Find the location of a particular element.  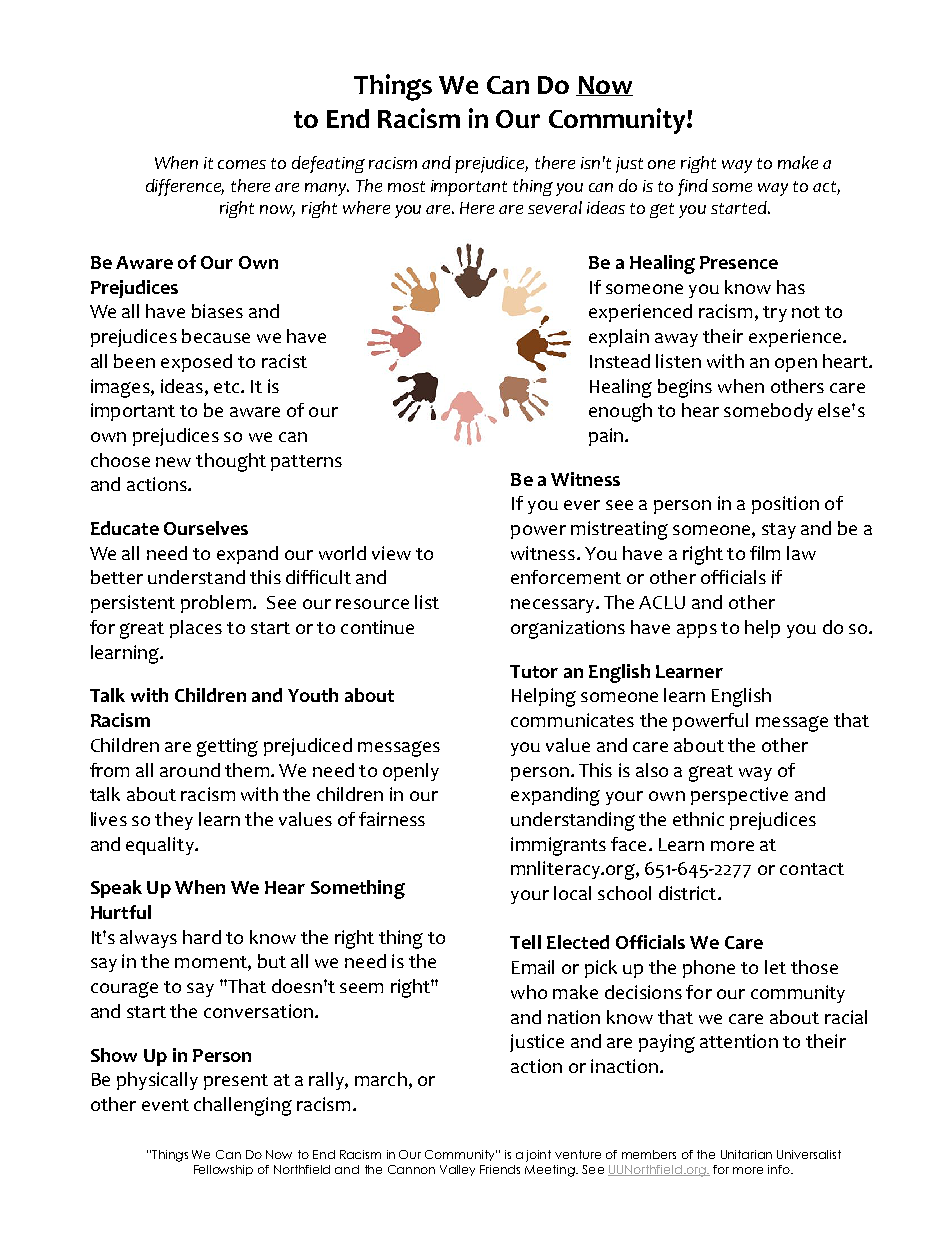

view is located at coordinates (391, 553).
